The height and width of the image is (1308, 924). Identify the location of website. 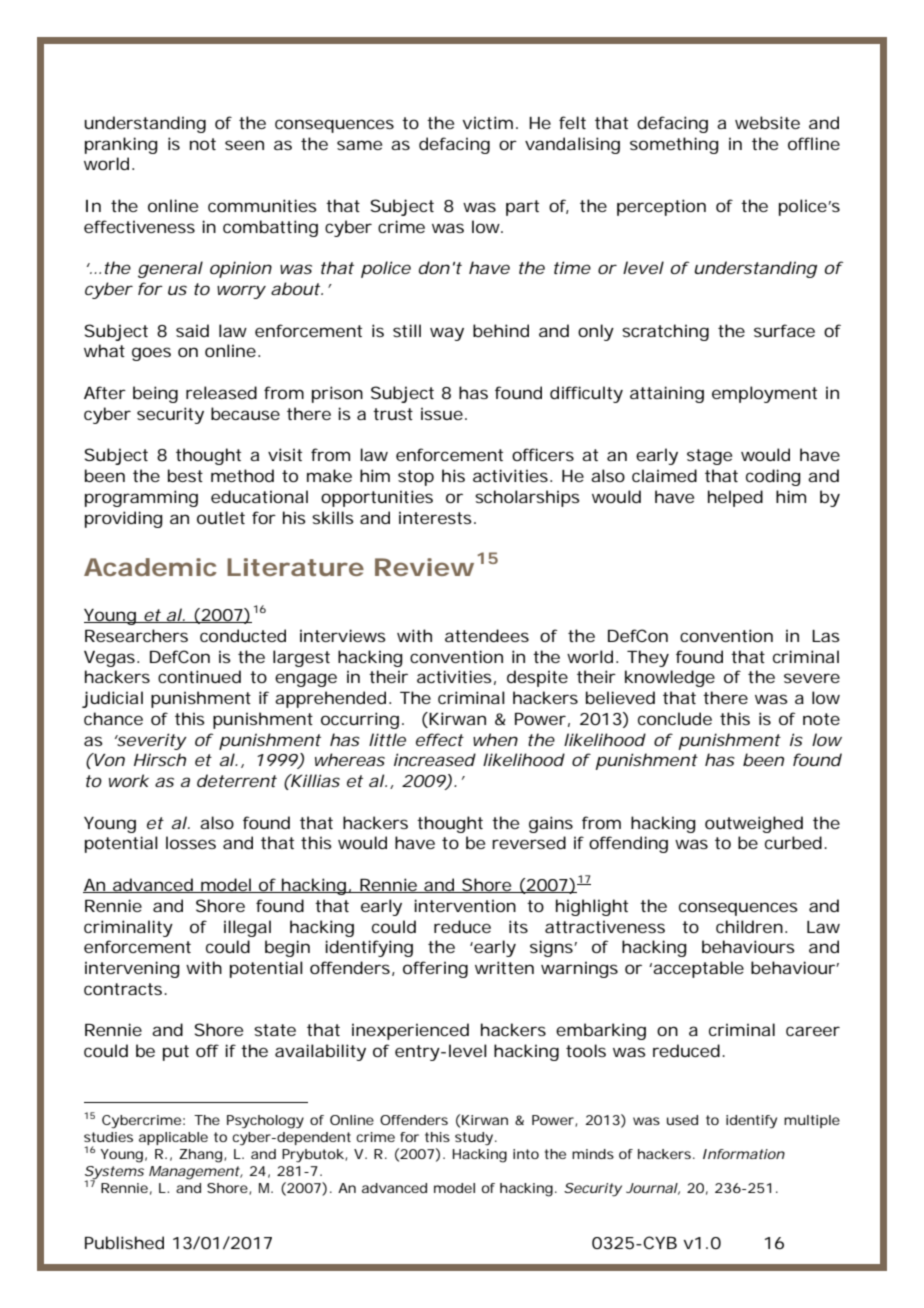
(767, 122).
